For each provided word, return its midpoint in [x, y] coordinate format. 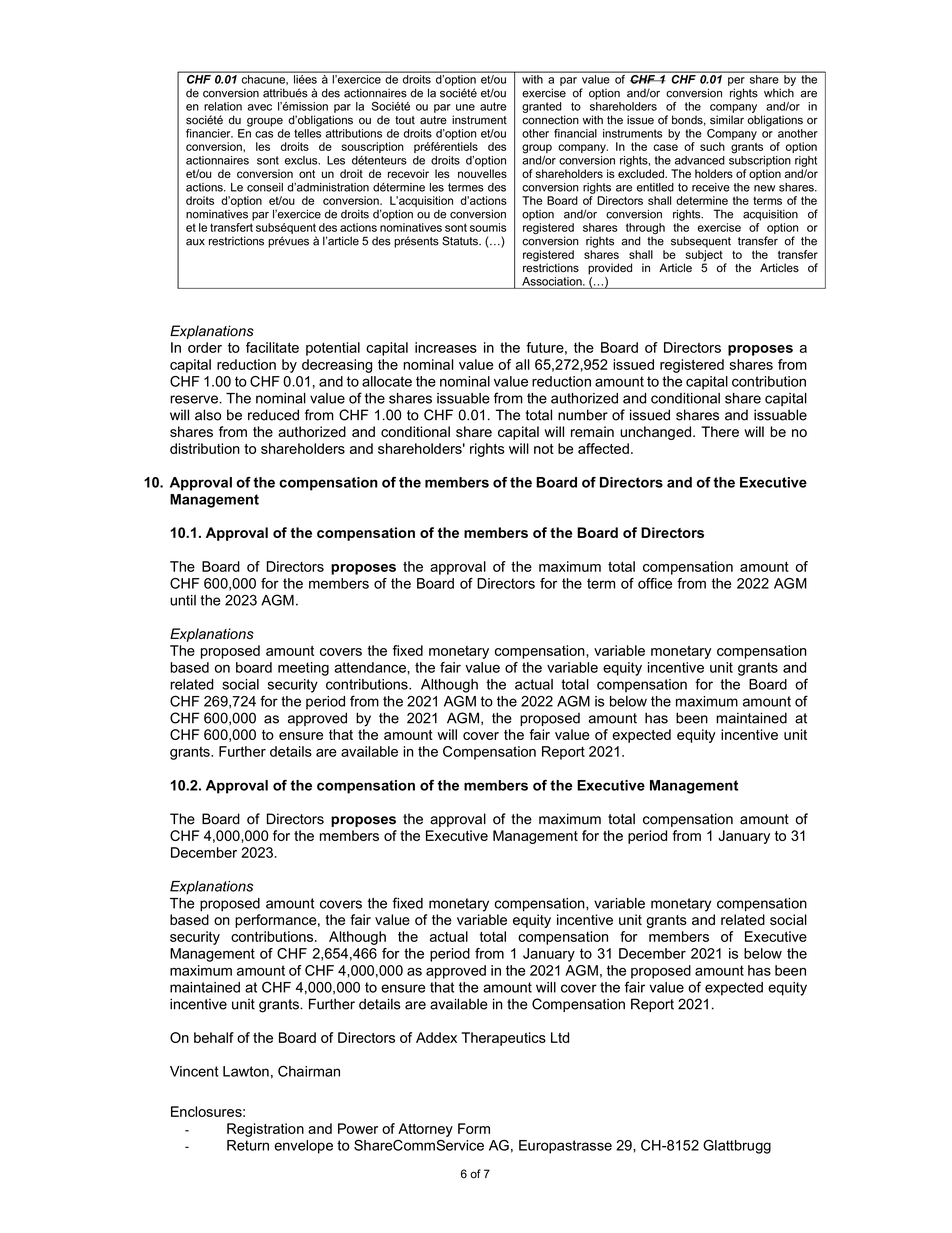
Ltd [560, 1037]
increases [446, 347]
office [655, 583]
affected [603, 448]
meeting [303, 669]
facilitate [272, 347]
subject [703, 257]
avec [260, 107]
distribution [205, 448]
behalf [214, 1037]
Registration [265, 1130]
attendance [371, 667]
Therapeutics [503, 1039]
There [720, 431]
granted [542, 107]
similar [727, 120]
